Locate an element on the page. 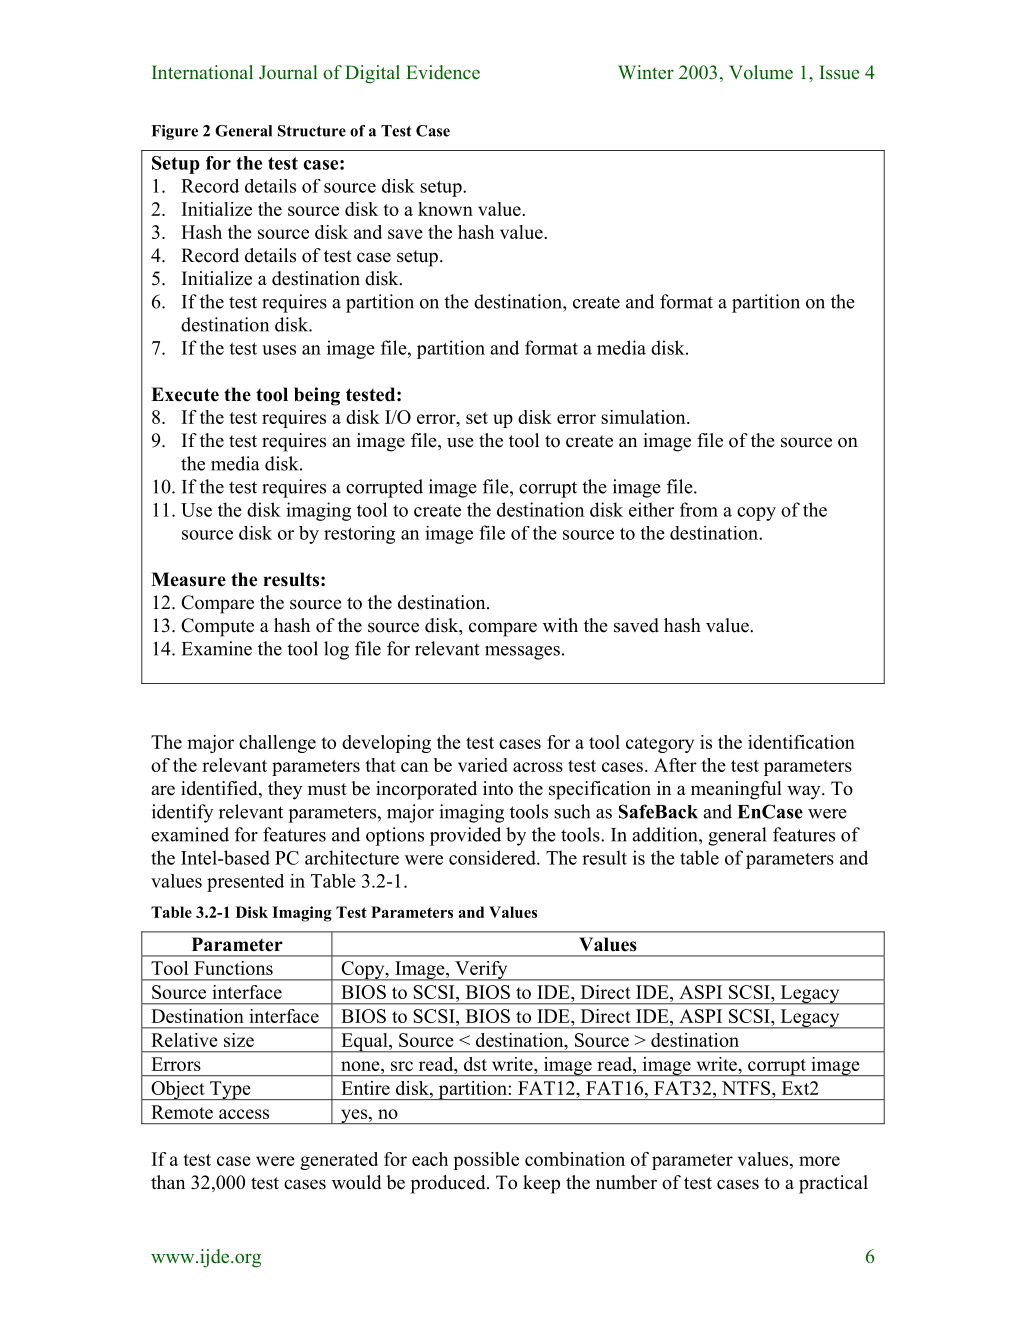 The width and height of the document is (1026, 1328). possible is located at coordinates (486, 1161).
